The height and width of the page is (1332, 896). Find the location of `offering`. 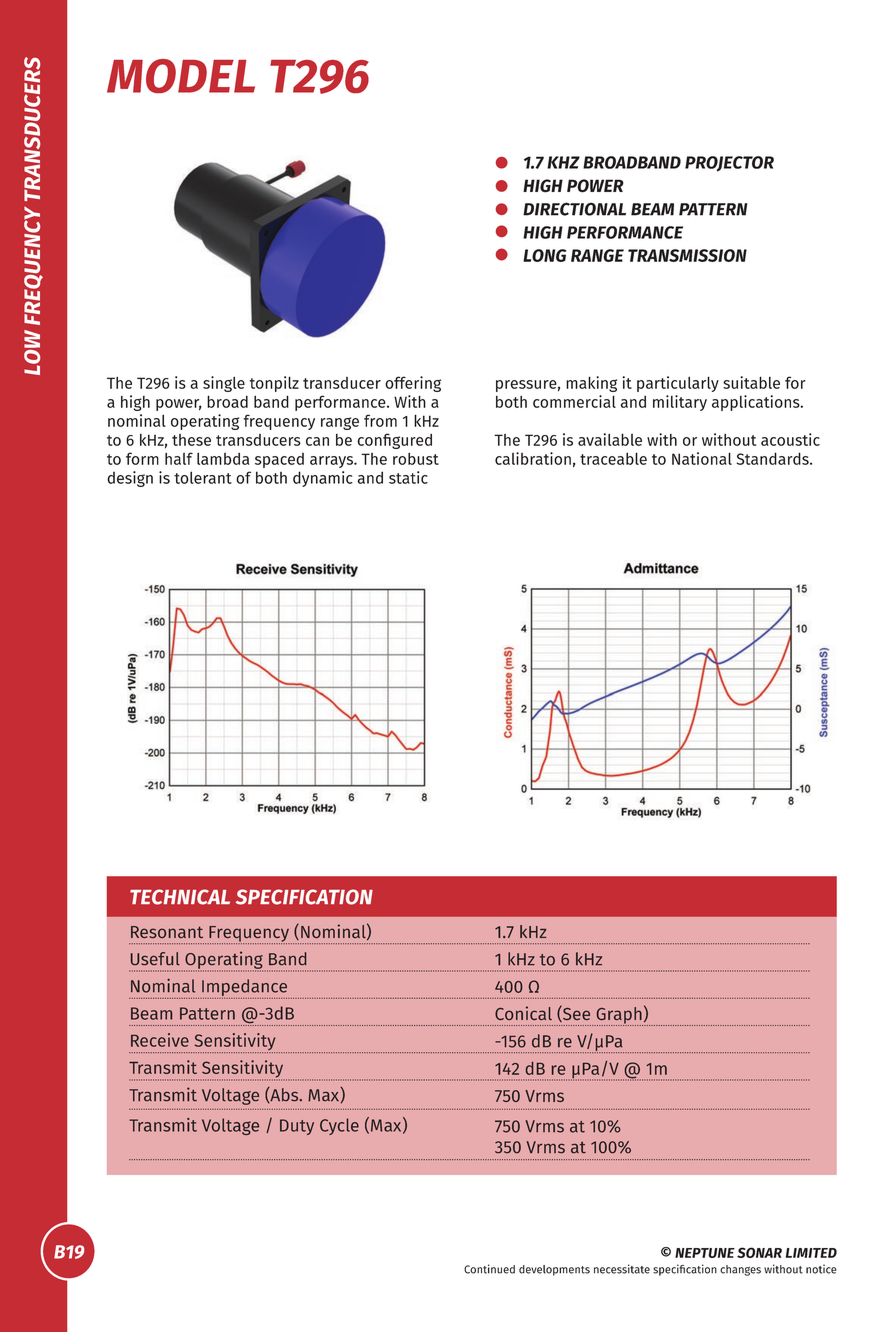

offering is located at coordinates (413, 384).
